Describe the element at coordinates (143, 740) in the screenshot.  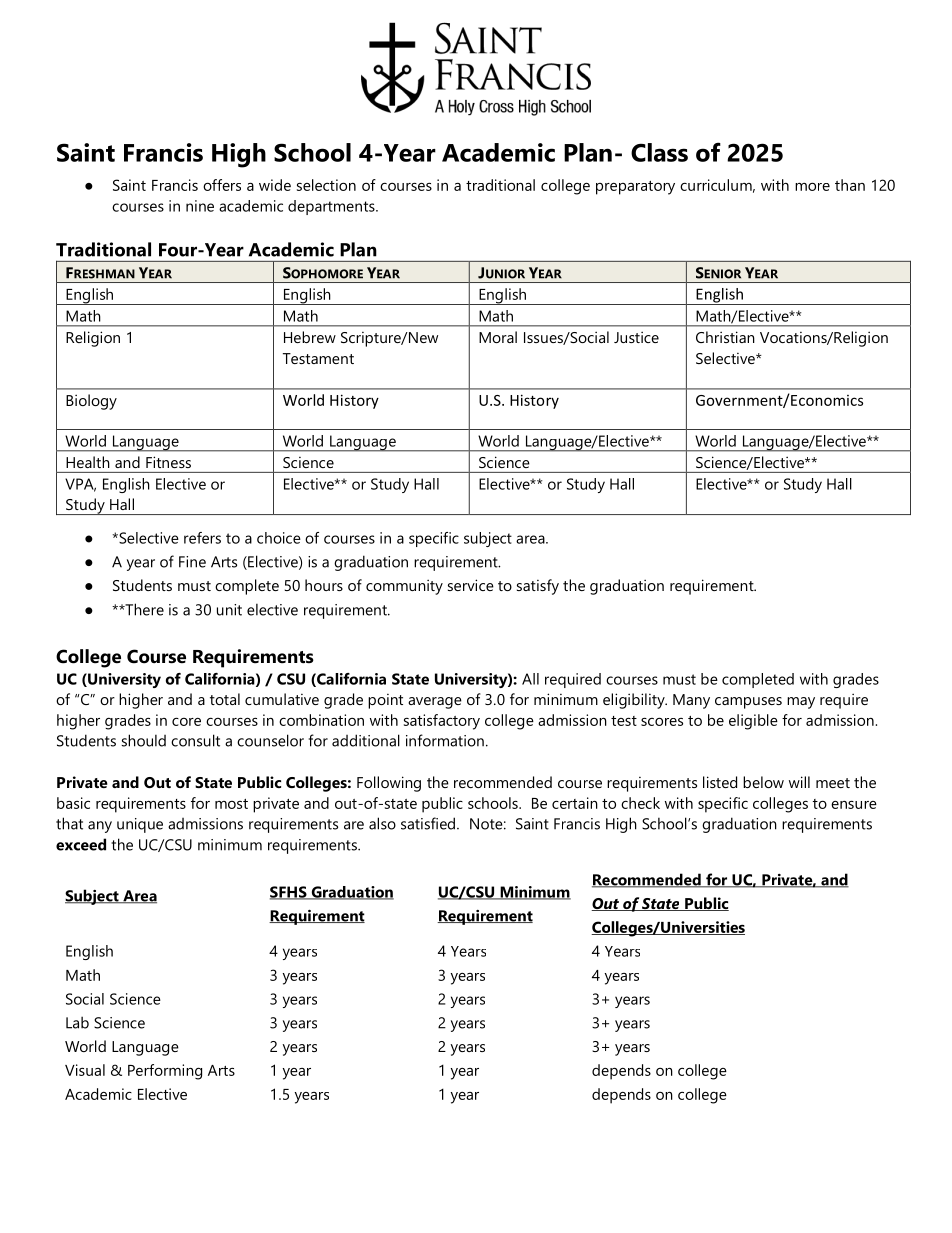
I see `should` at that location.
